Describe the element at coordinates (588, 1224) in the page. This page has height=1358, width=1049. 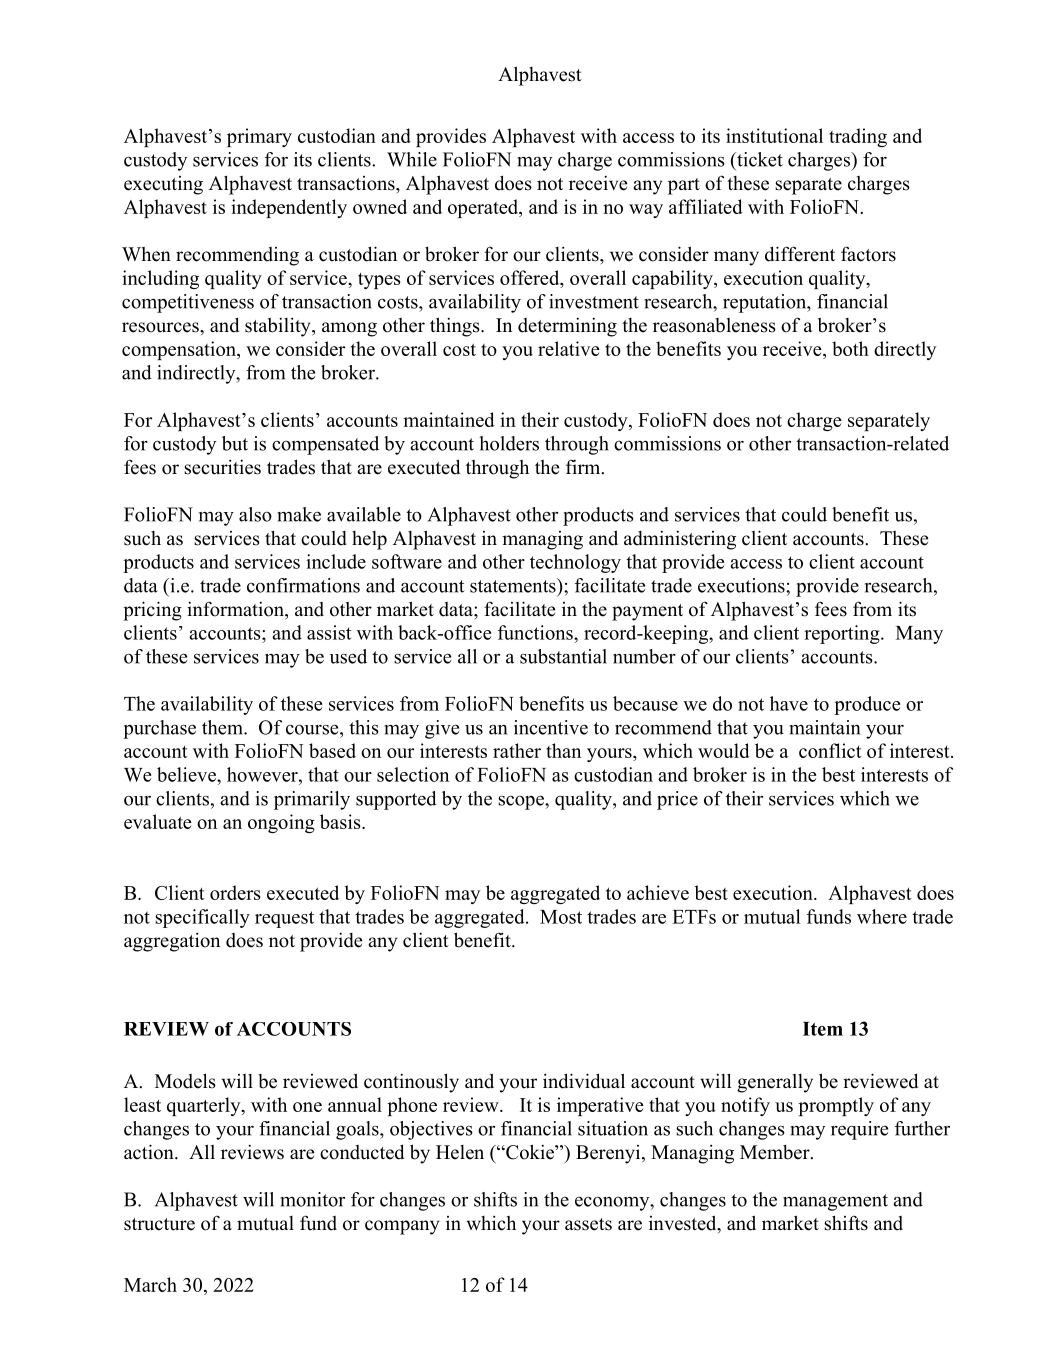
I see `assets` at that location.
